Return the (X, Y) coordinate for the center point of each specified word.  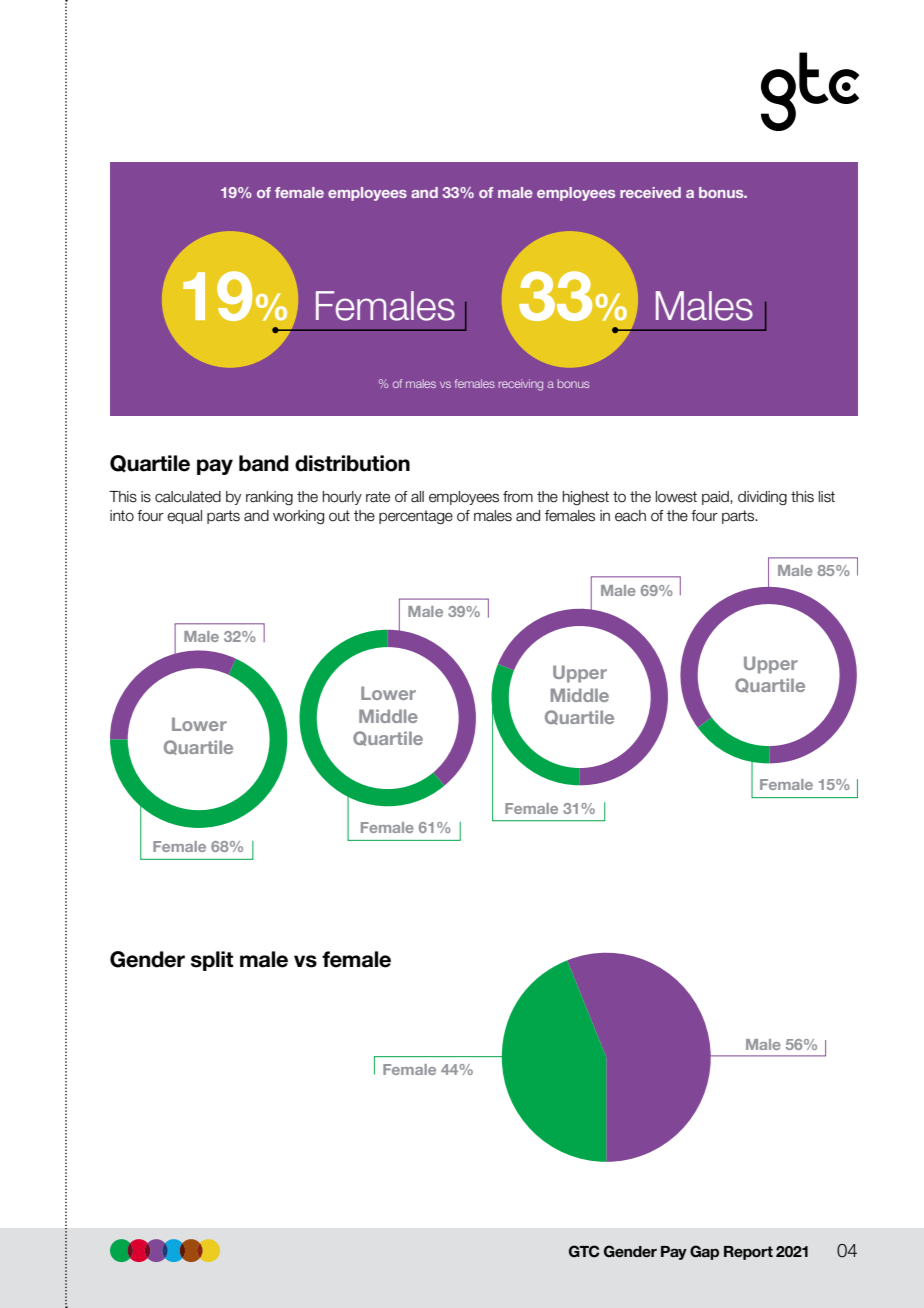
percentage (416, 517)
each (630, 516)
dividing (762, 498)
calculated (188, 497)
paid (716, 498)
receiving (521, 385)
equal (184, 517)
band (264, 463)
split (212, 961)
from (518, 497)
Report (748, 1253)
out (339, 516)
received (650, 192)
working (298, 517)
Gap (704, 1252)
